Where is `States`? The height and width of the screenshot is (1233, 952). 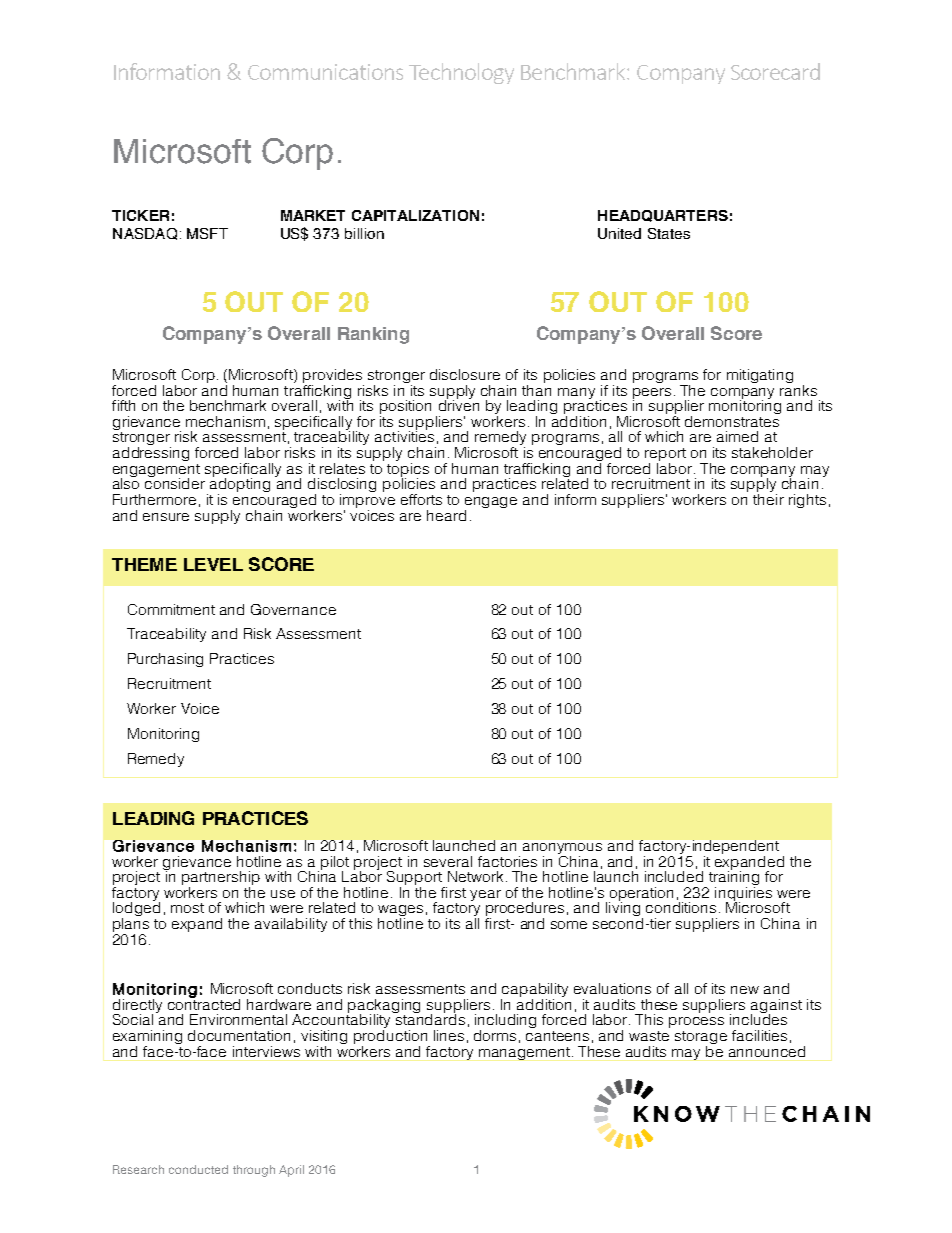 States is located at coordinates (669, 233).
